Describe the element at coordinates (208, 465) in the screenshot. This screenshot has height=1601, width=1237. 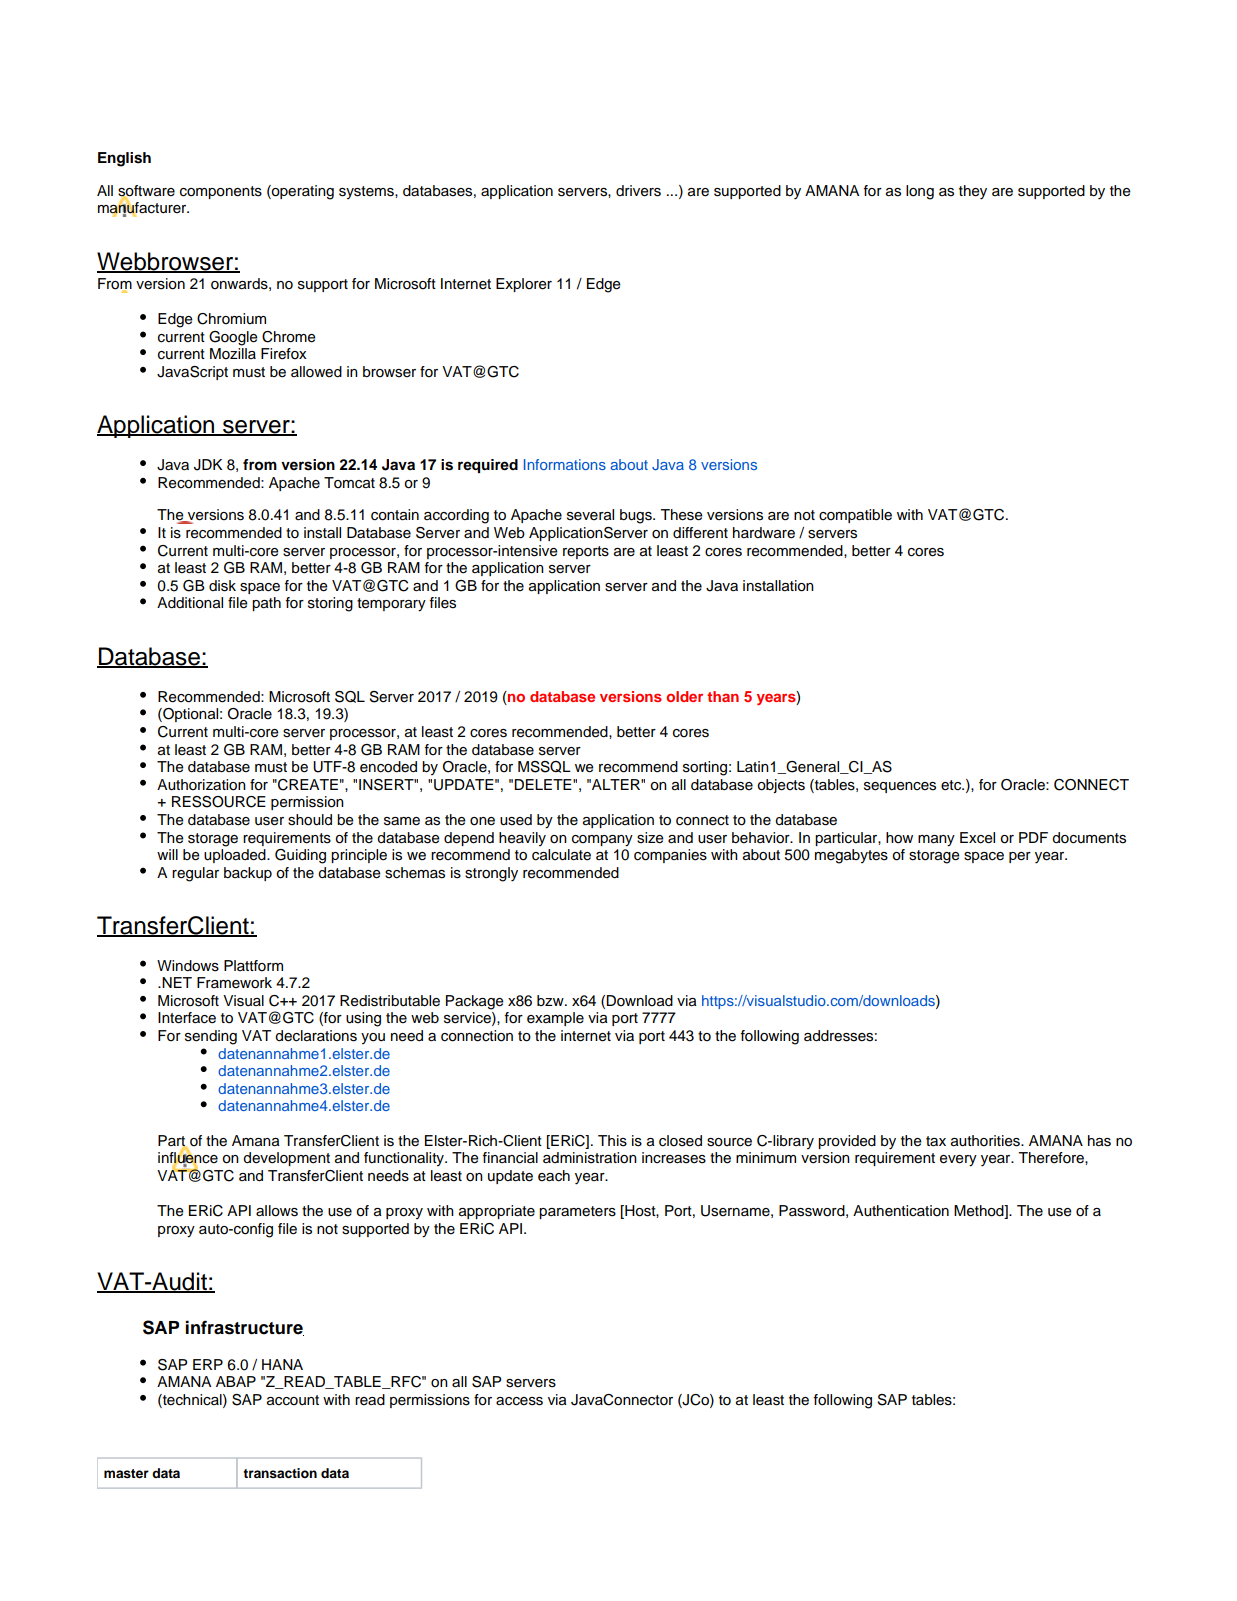
I see `JDK` at that location.
